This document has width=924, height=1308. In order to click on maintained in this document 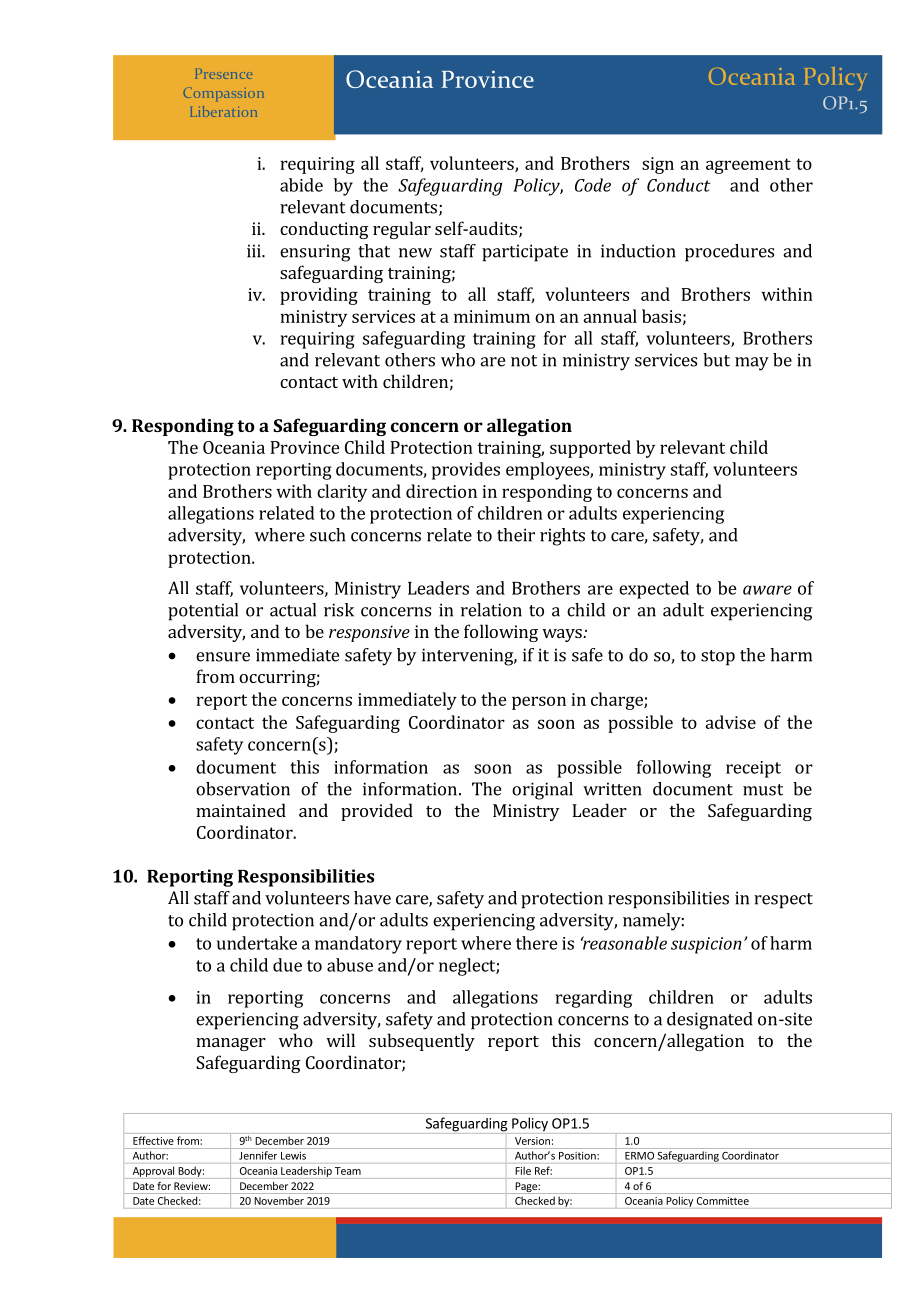, I will do `click(241, 810)`.
